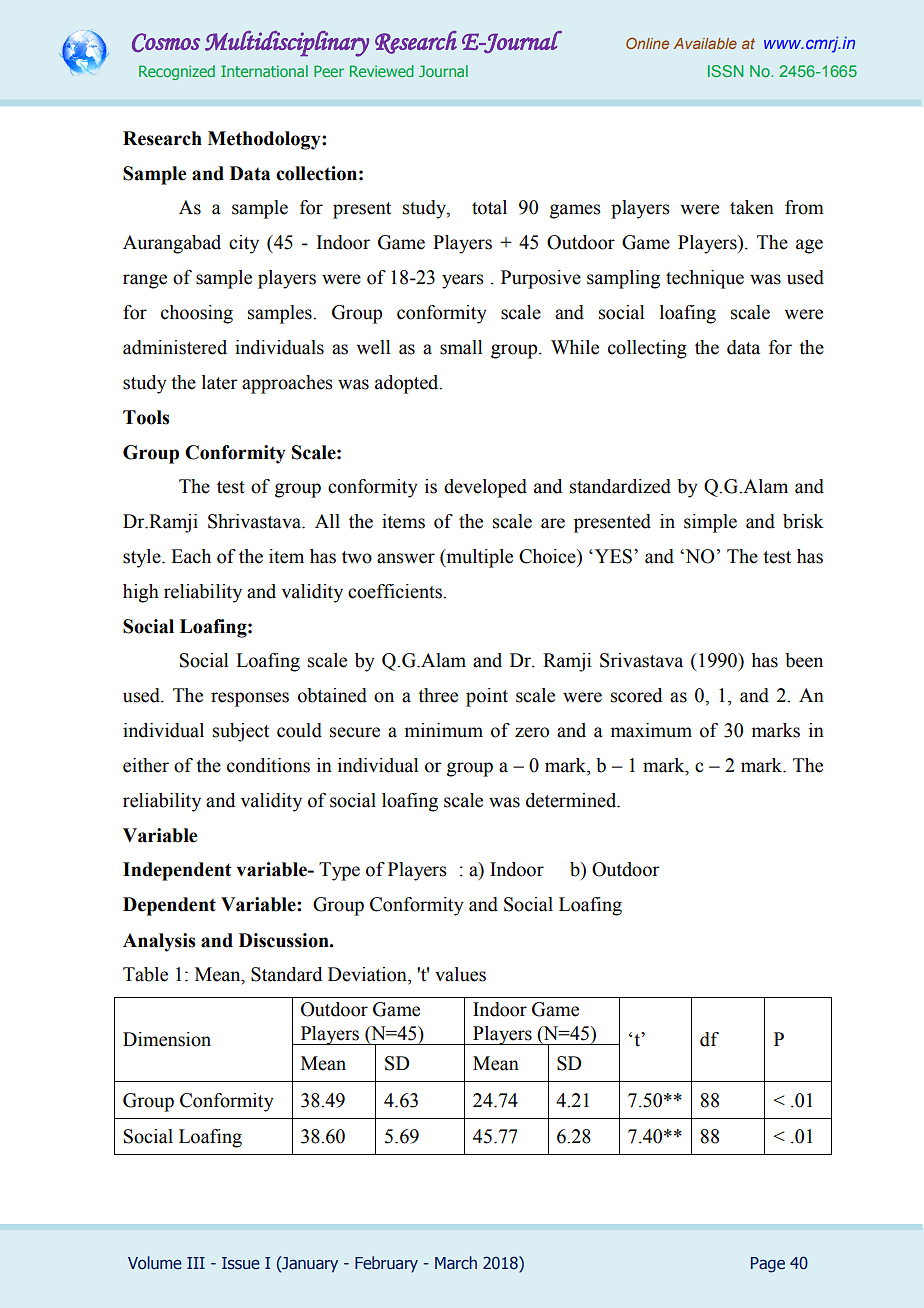 This screenshot has height=1308, width=924. I want to click on Issue, so click(241, 1263).
